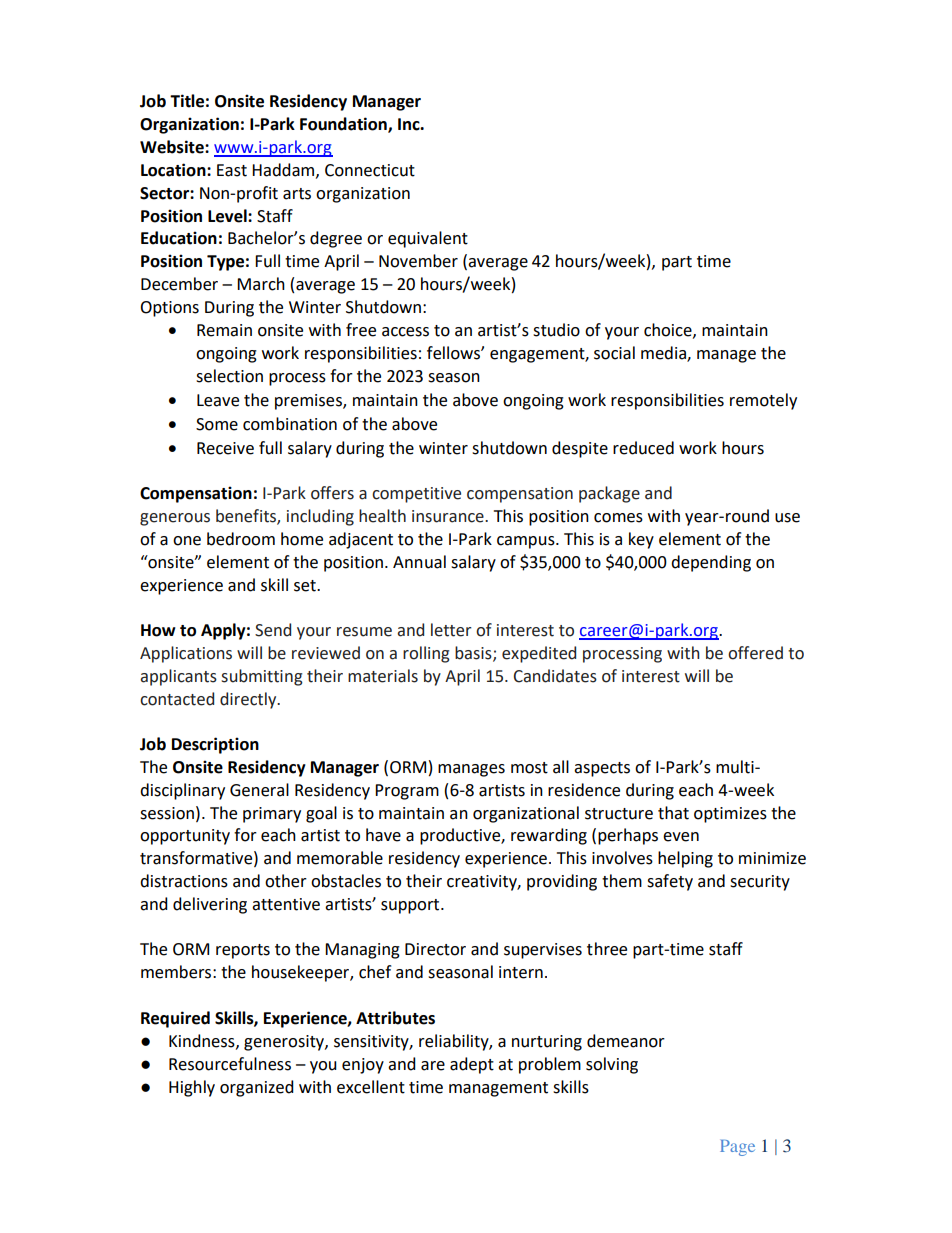 This image has height=1233, width=952. Describe the element at coordinates (225, 448) in the image. I see `Receive` at that location.
